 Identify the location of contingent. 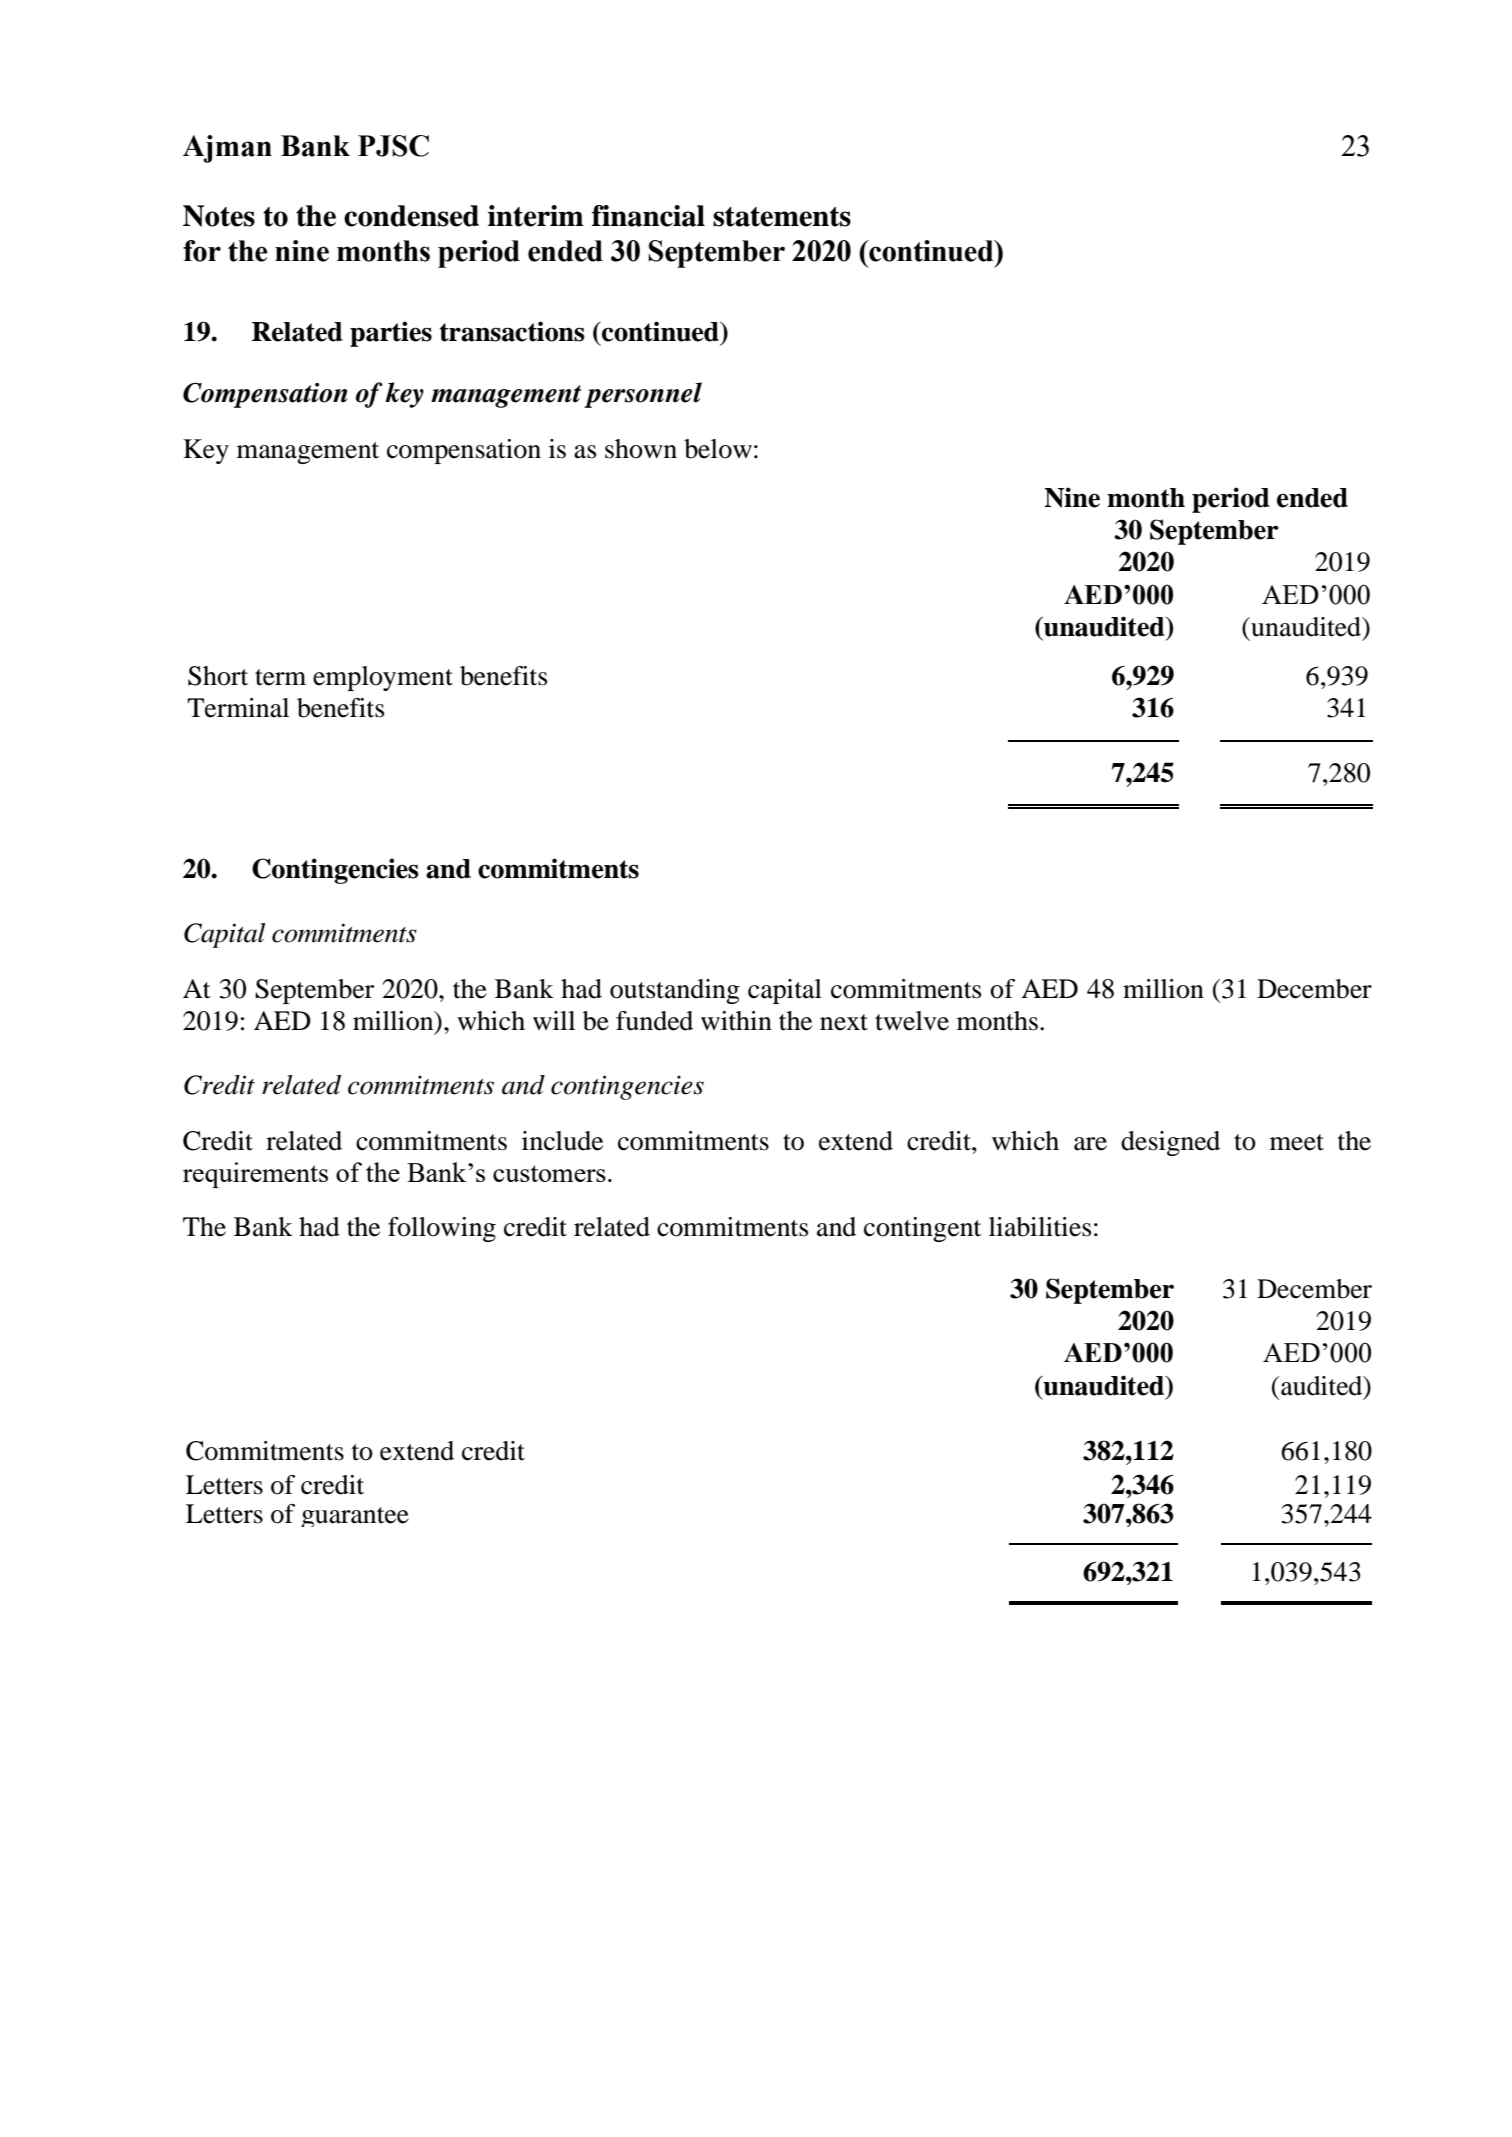
(922, 1229).
